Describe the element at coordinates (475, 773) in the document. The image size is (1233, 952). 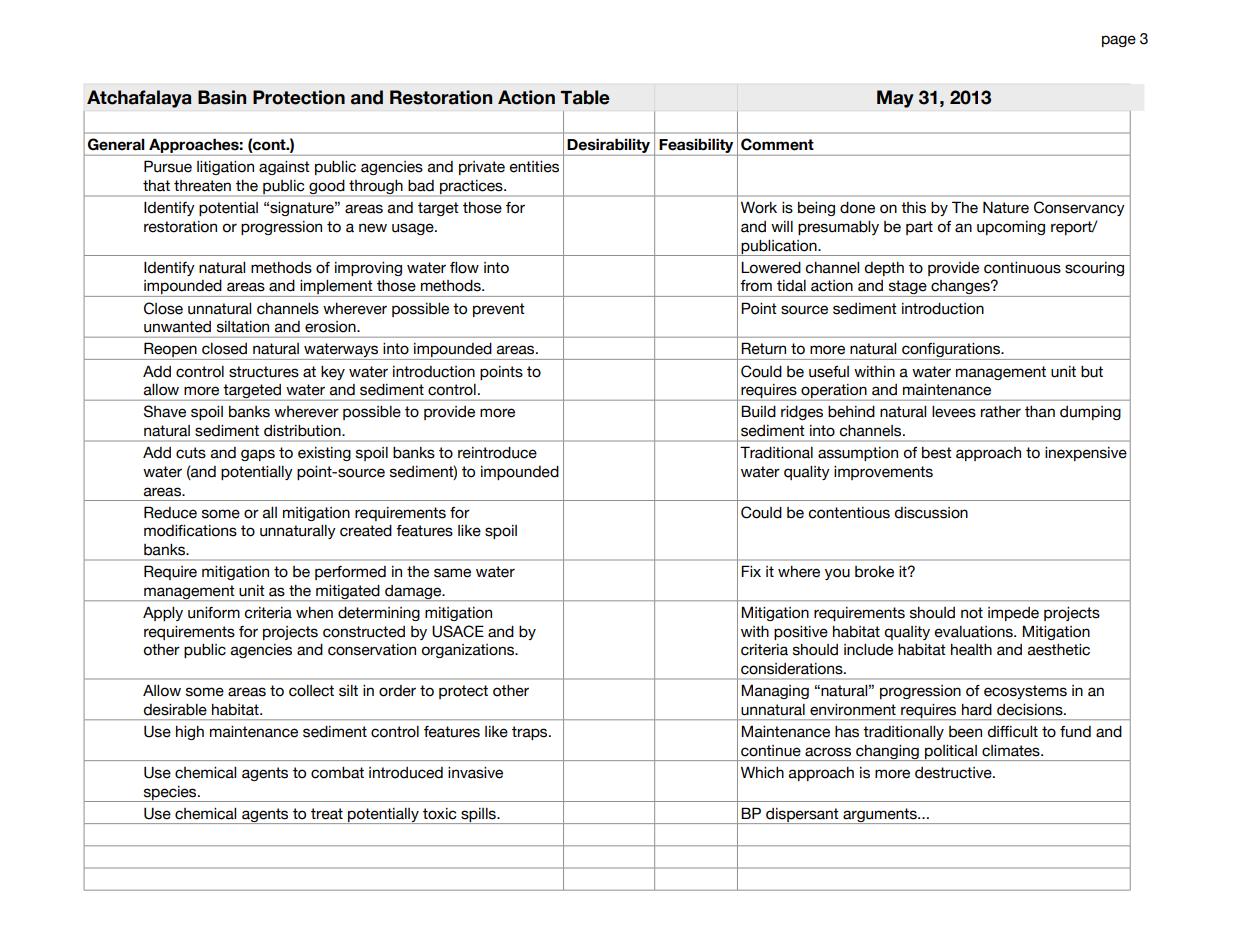
I see `invasive` at that location.
